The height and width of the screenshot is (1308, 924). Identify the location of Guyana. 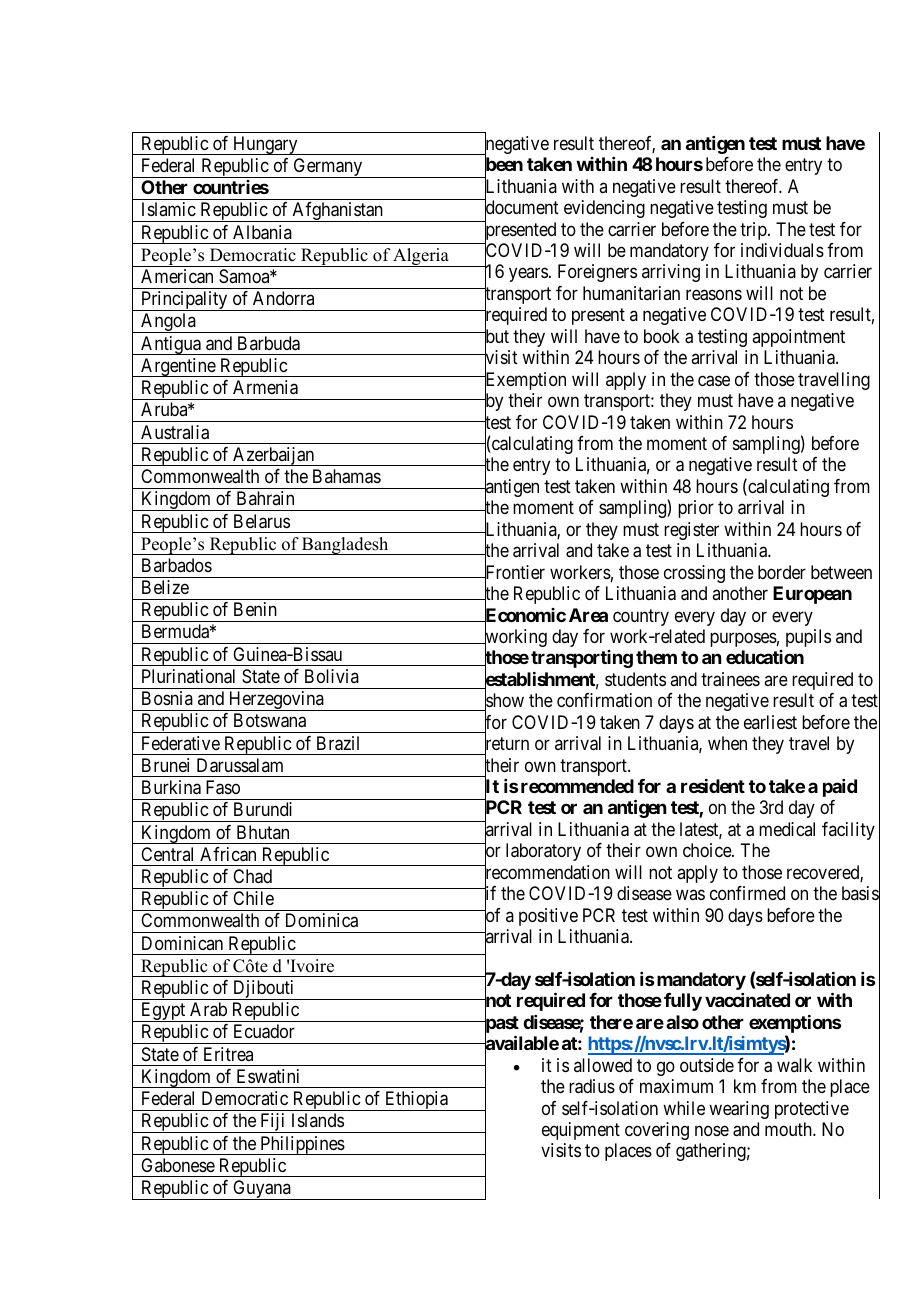
(262, 1190).
